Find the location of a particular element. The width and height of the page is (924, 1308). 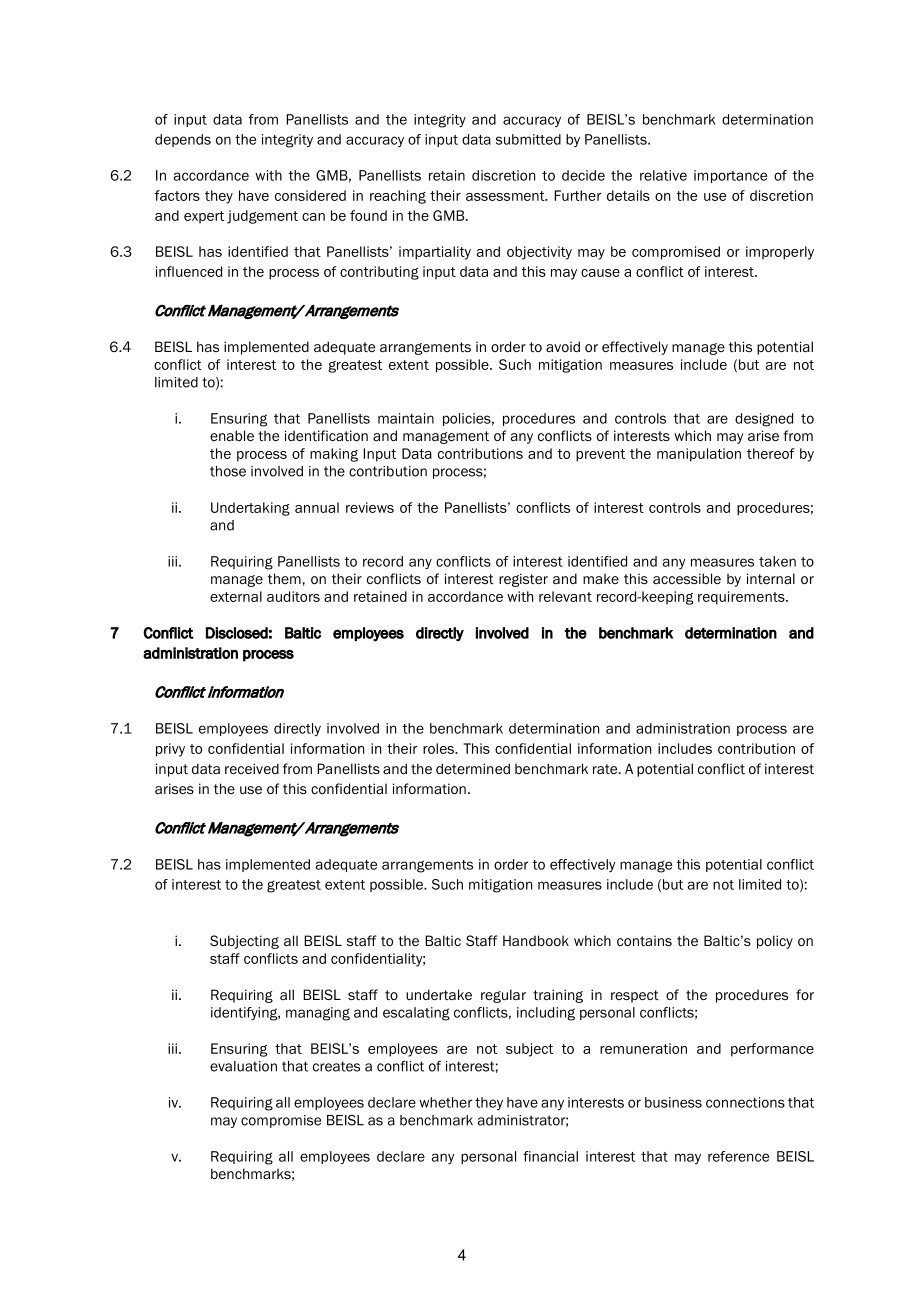

evaluation is located at coordinates (243, 1066).
